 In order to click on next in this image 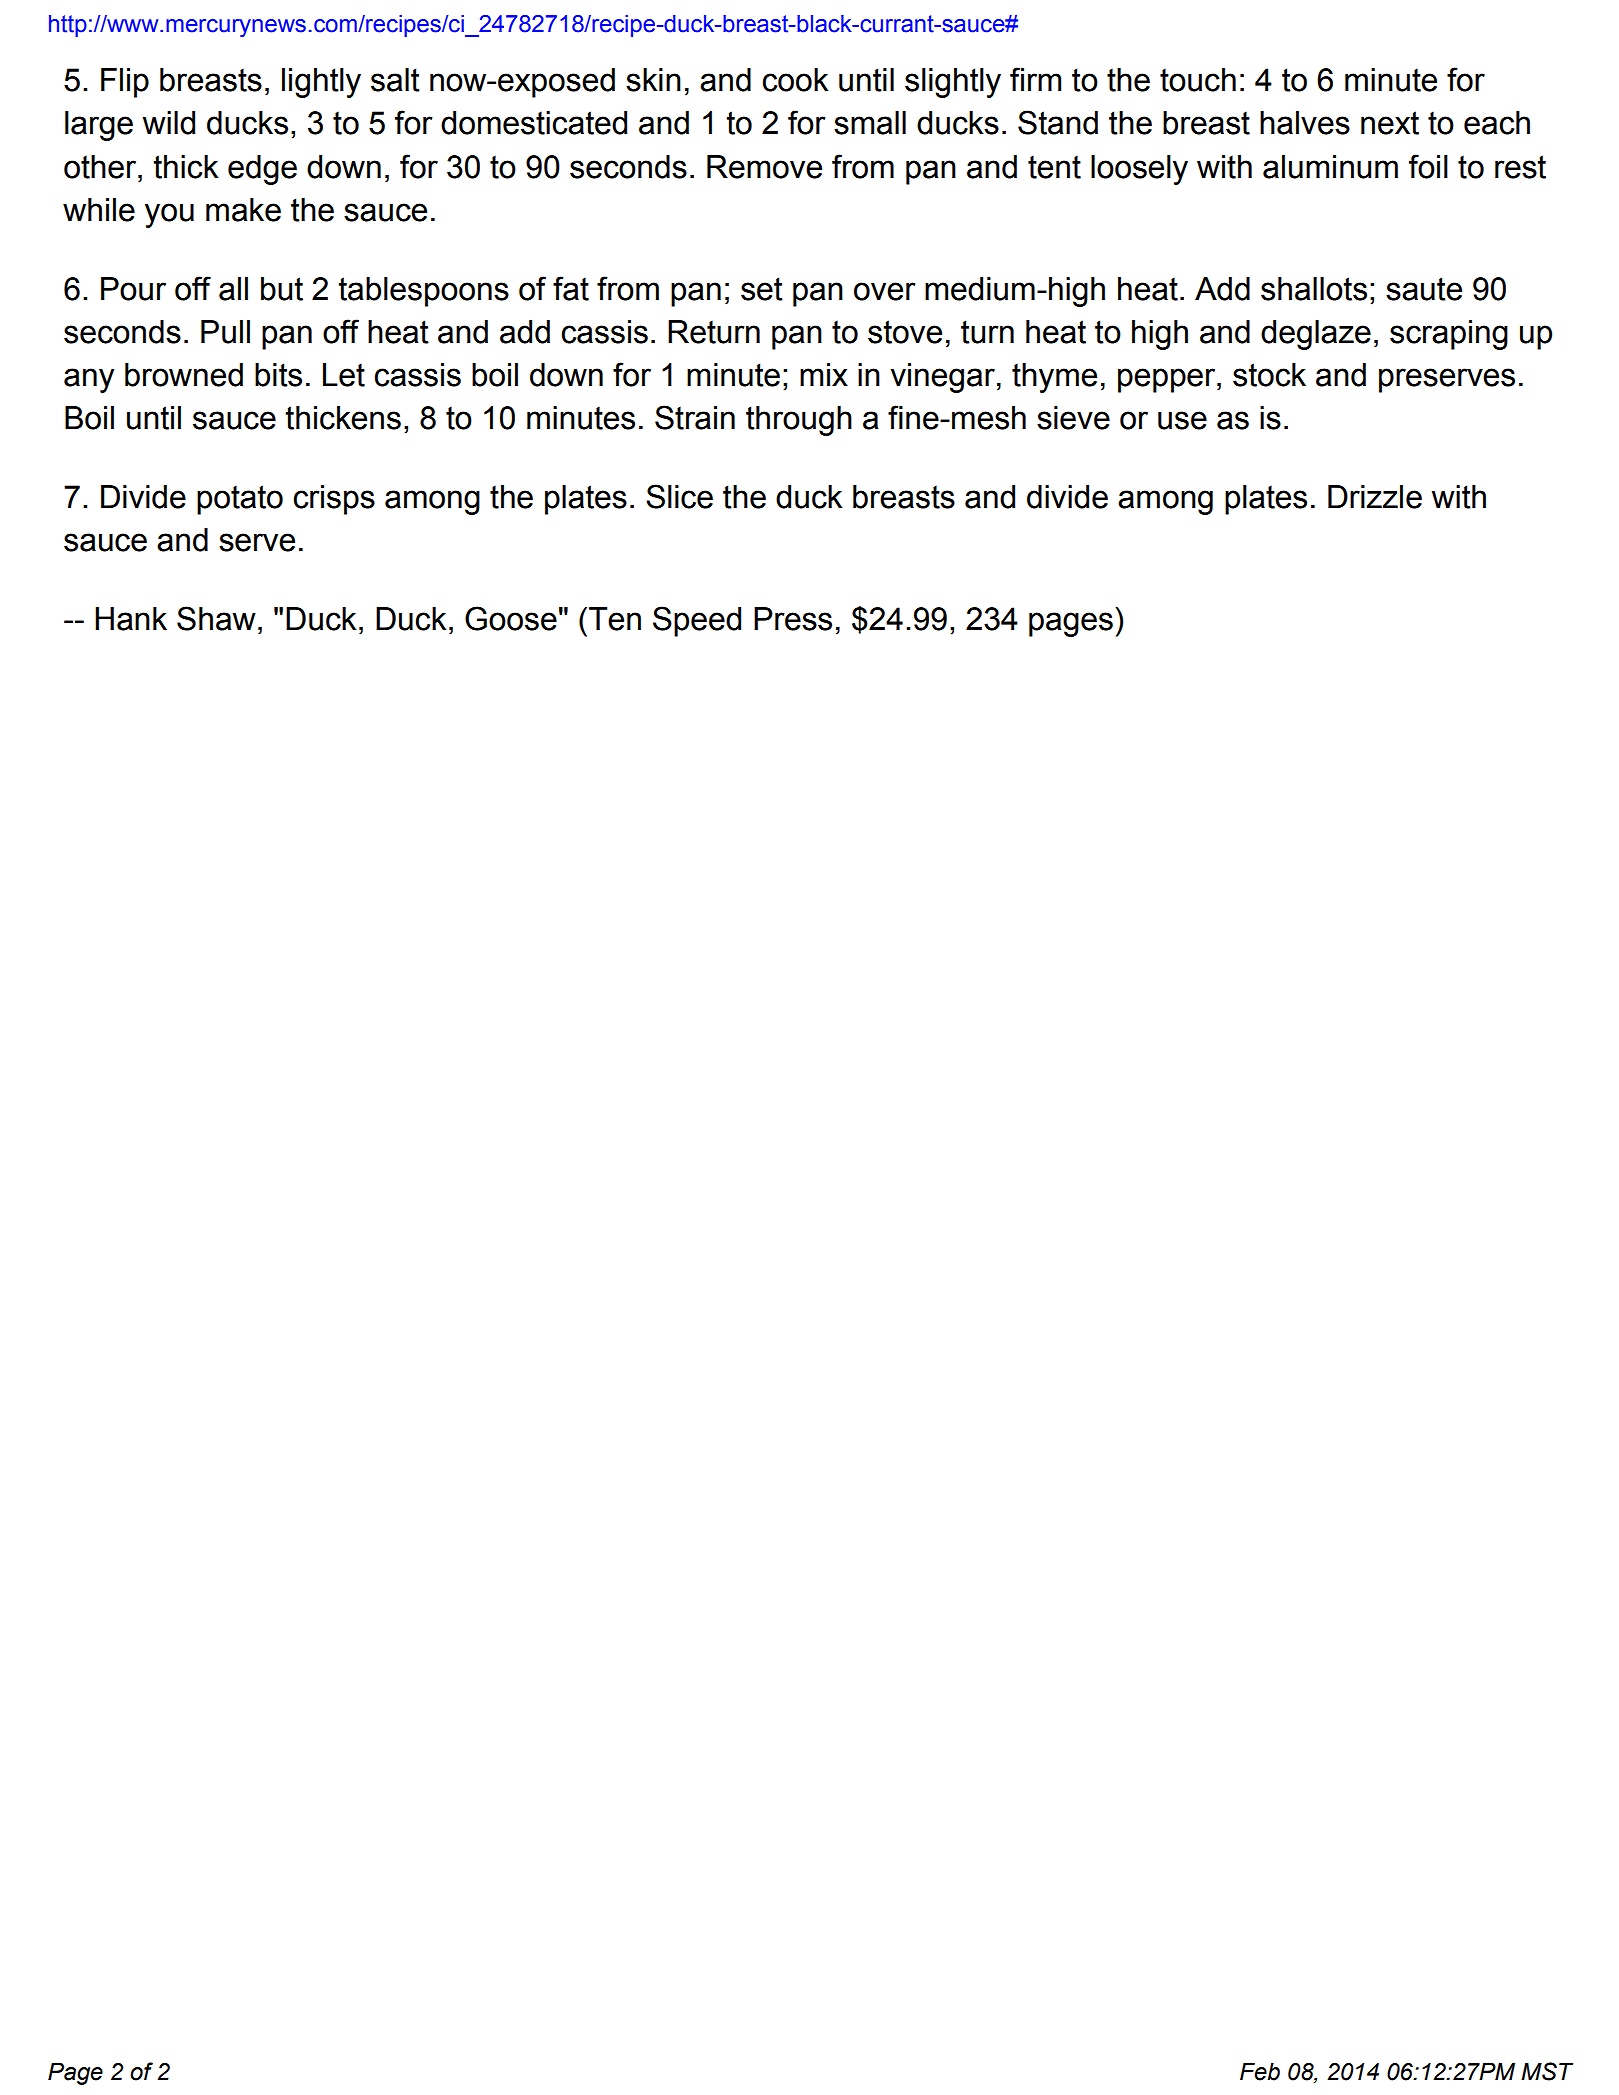, I will do `click(1390, 123)`.
